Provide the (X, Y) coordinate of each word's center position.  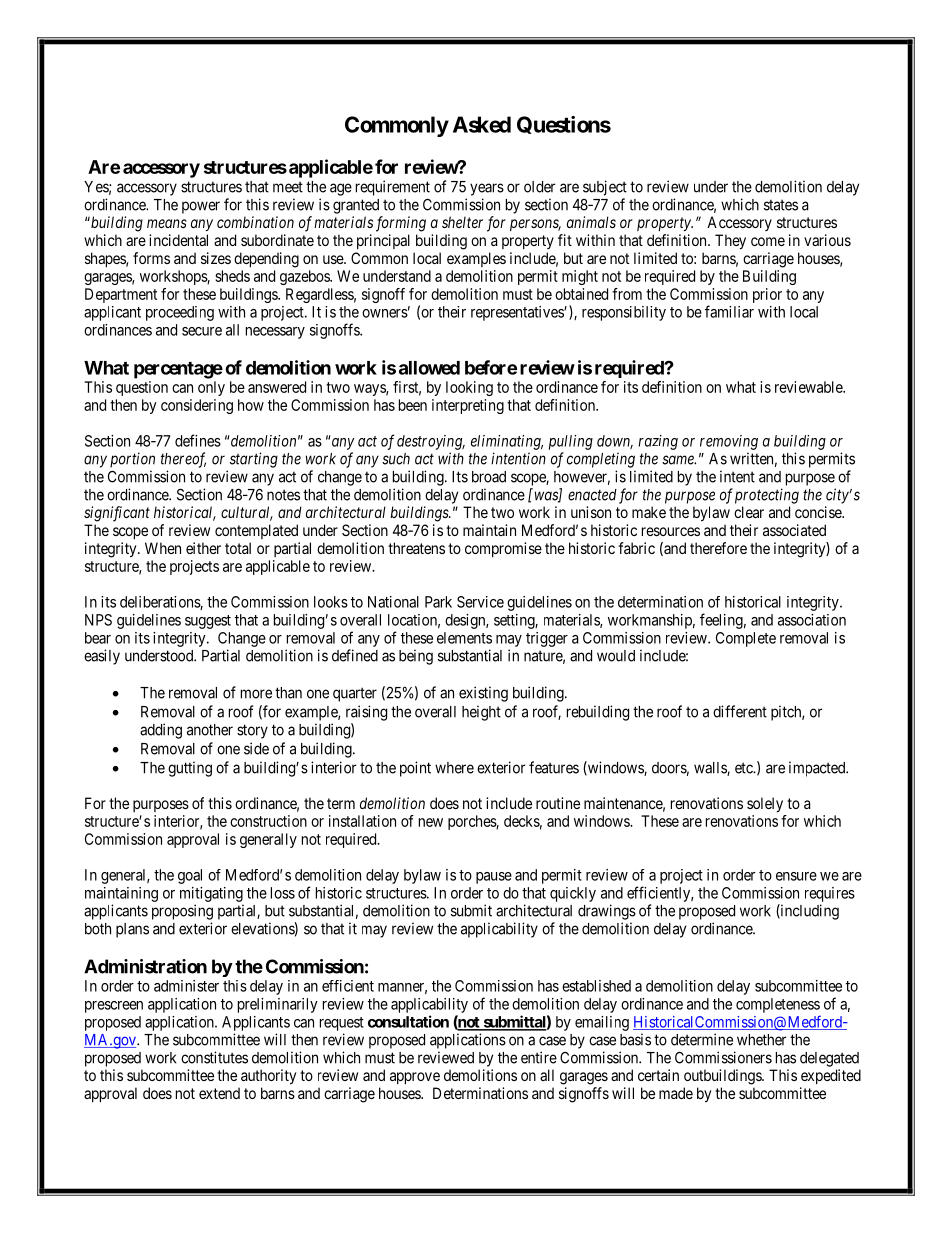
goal (190, 876)
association (812, 620)
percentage (178, 370)
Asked (482, 124)
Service (480, 602)
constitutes (214, 1057)
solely (765, 805)
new (431, 822)
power (201, 207)
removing (729, 442)
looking (469, 388)
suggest (208, 622)
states (781, 205)
